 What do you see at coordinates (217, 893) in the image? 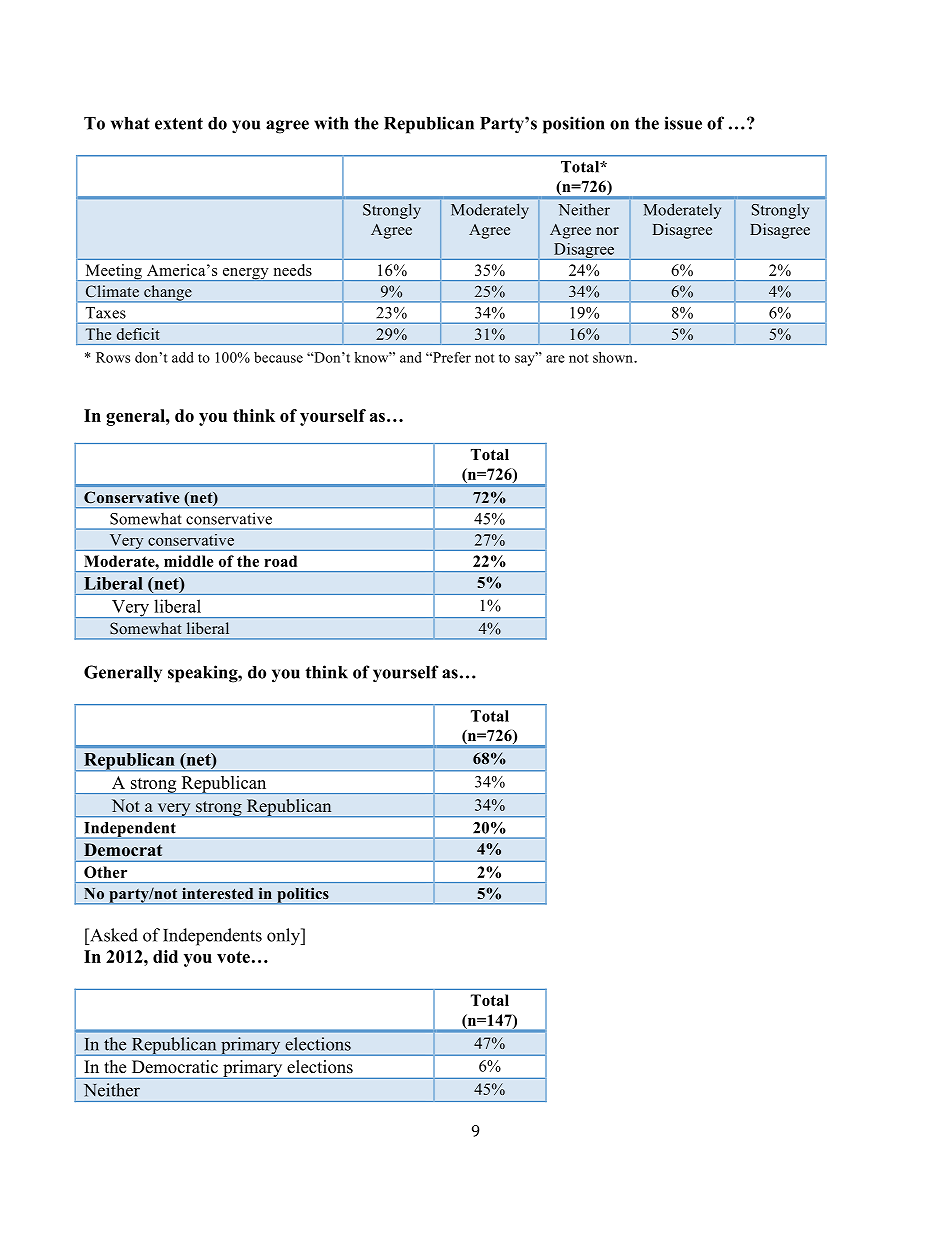
I see `interested` at bounding box center [217, 893].
